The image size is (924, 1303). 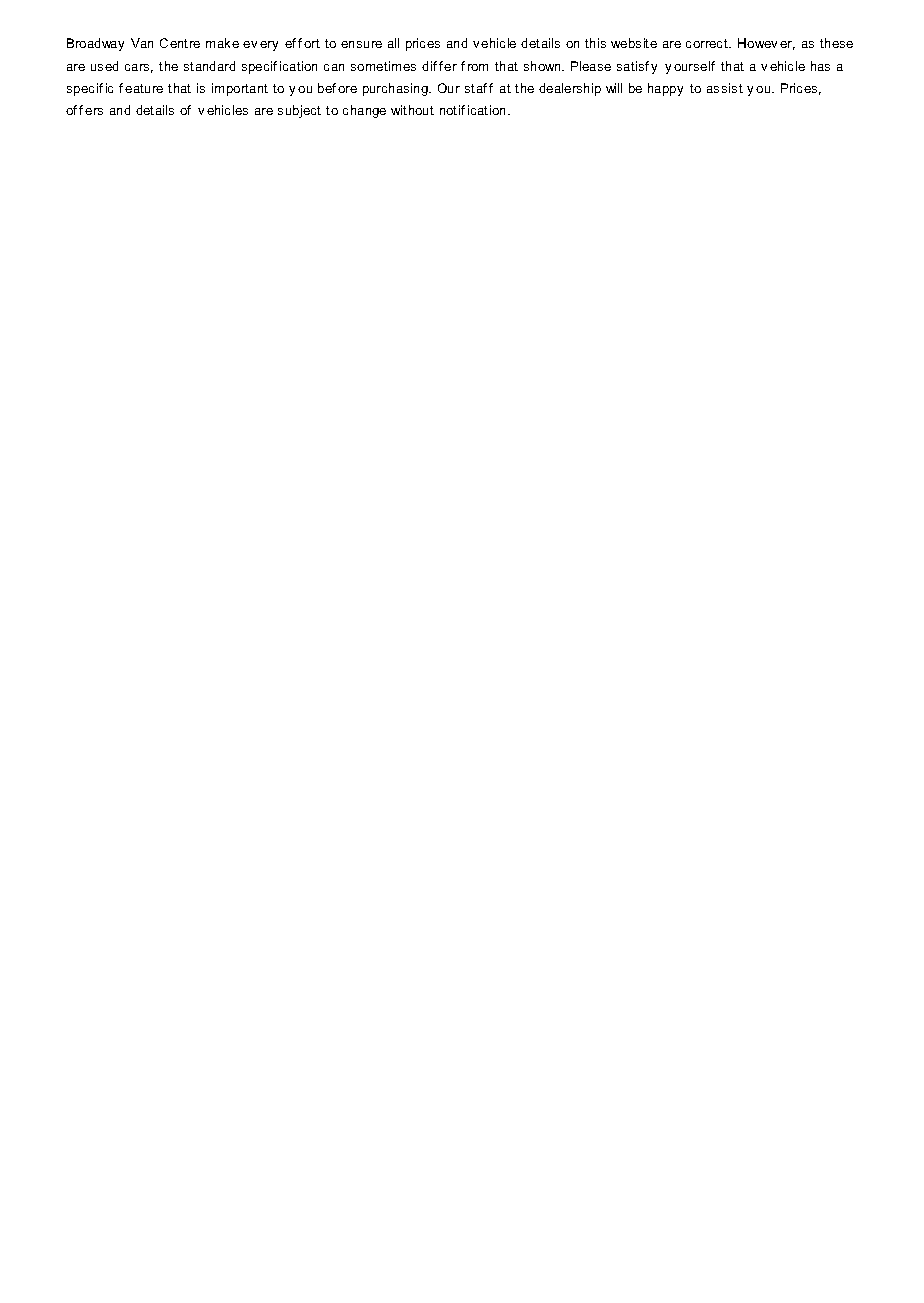 I want to click on important, so click(x=240, y=89).
